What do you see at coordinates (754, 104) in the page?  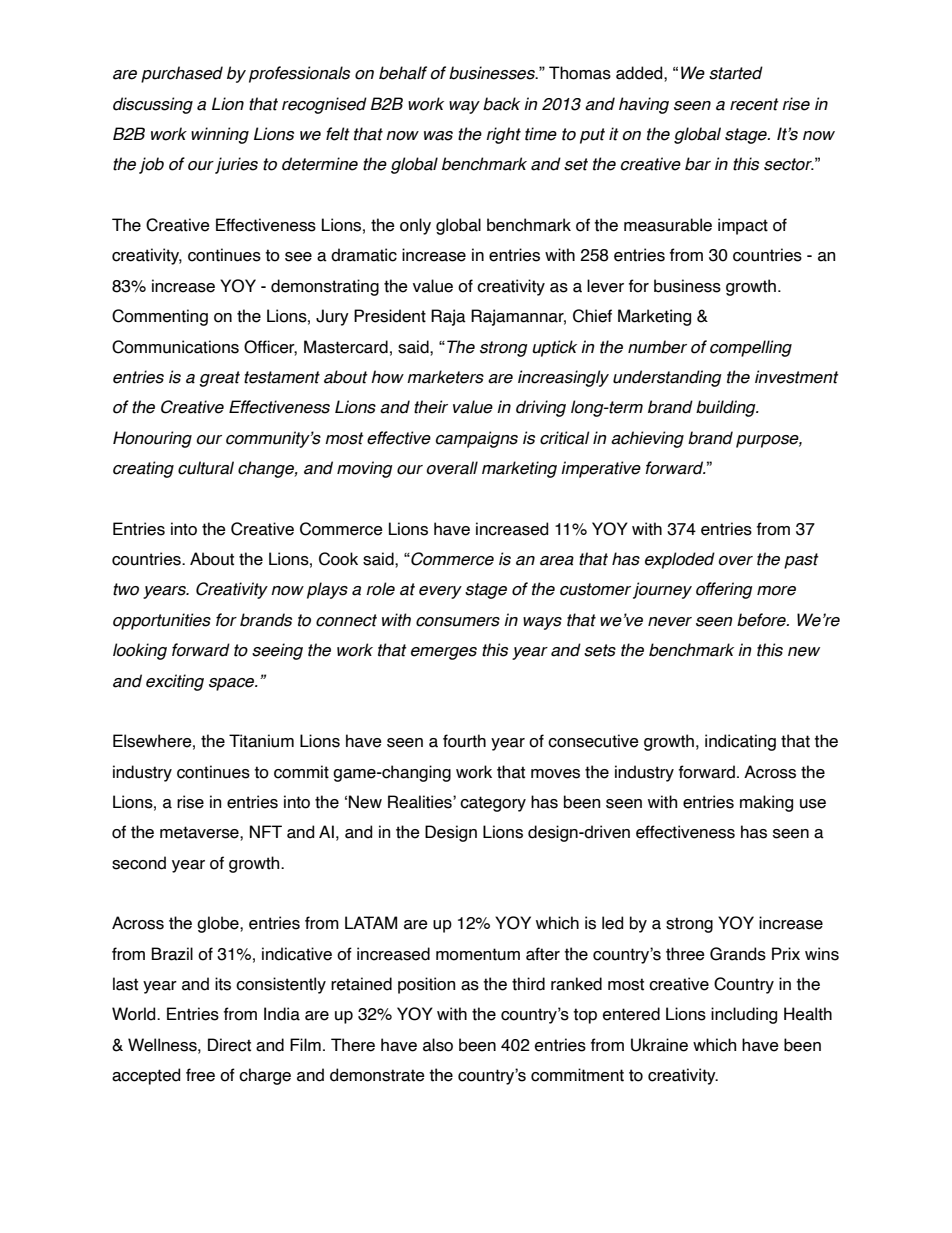 I see `recent` at bounding box center [754, 104].
